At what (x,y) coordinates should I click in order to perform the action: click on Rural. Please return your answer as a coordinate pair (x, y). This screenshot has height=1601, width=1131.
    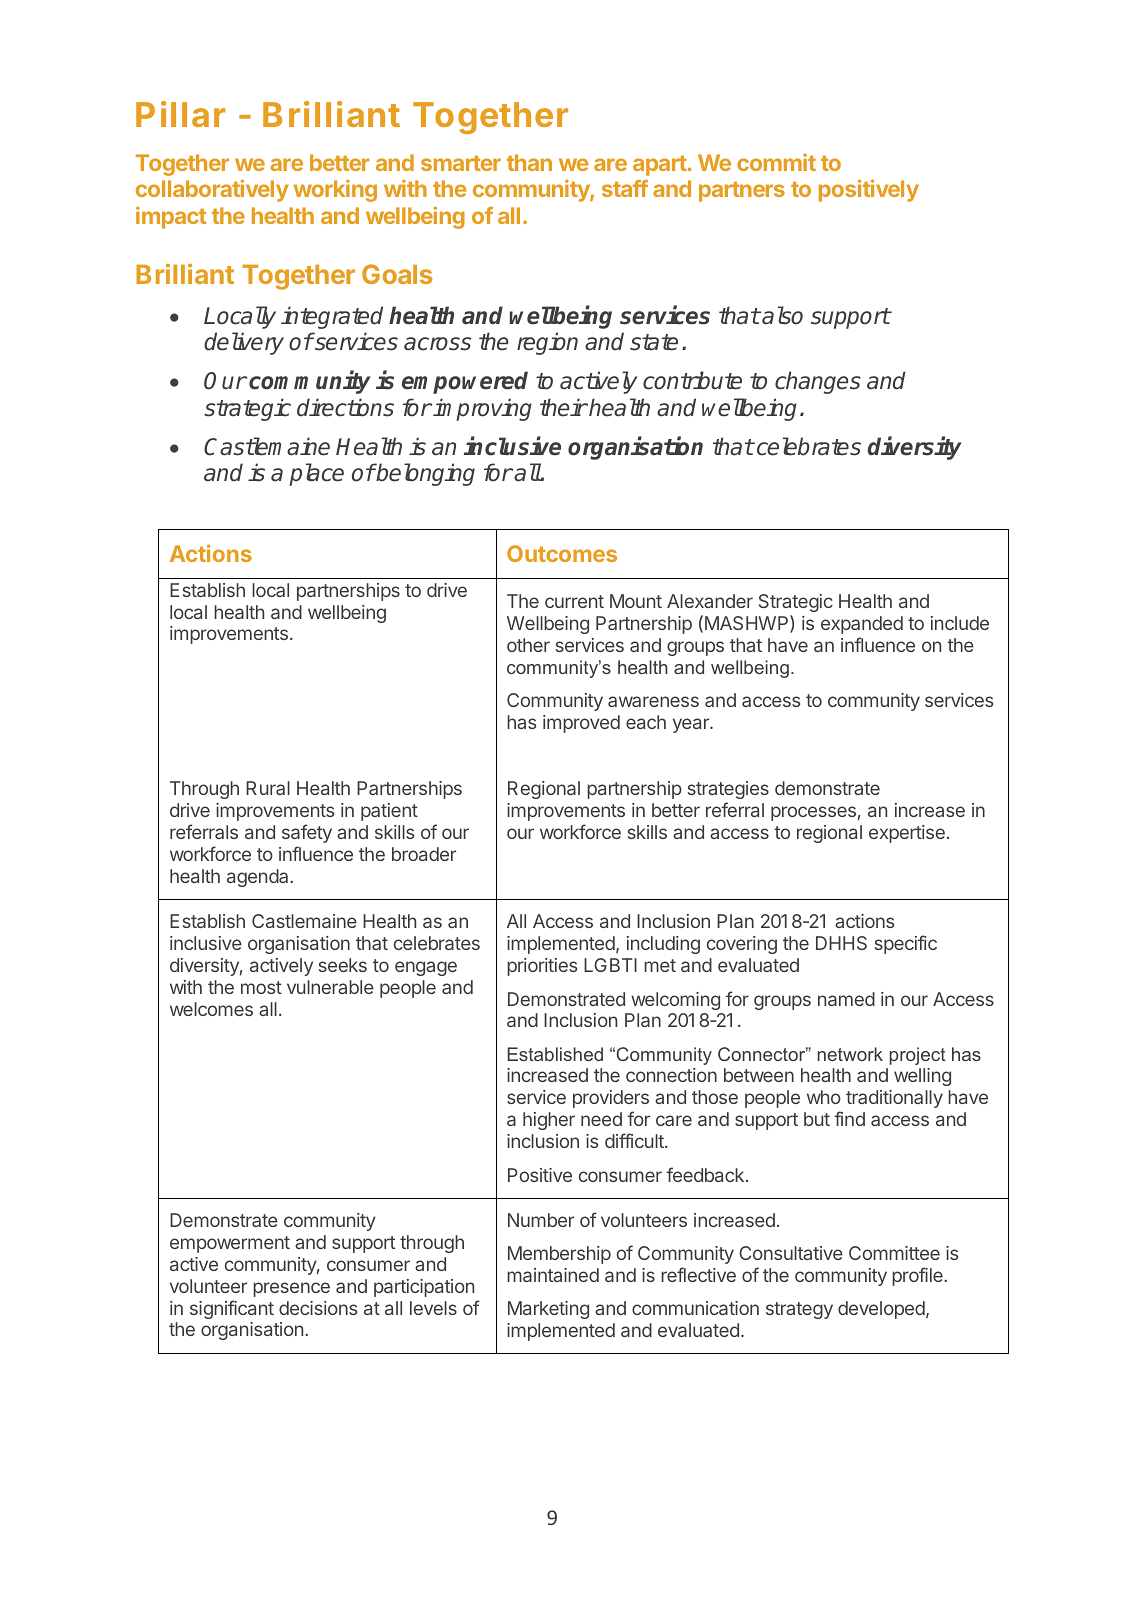
    Looking at the image, I should click on (268, 788).
